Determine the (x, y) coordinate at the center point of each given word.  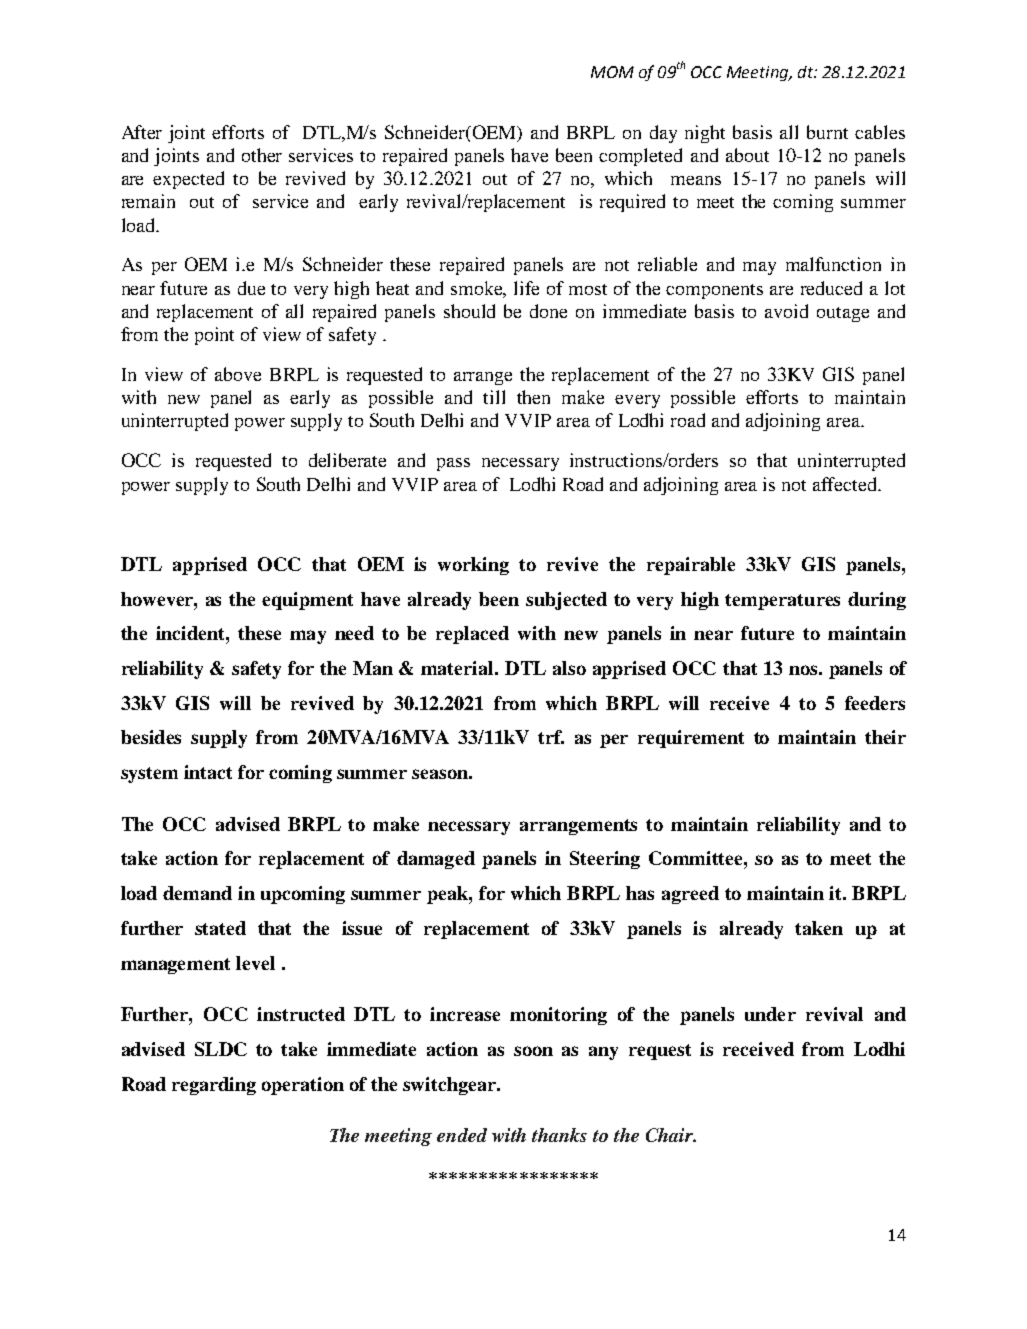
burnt (827, 132)
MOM (612, 72)
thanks (559, 1135)
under (770, 1014)
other (262, 155)
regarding (214, 1086)
